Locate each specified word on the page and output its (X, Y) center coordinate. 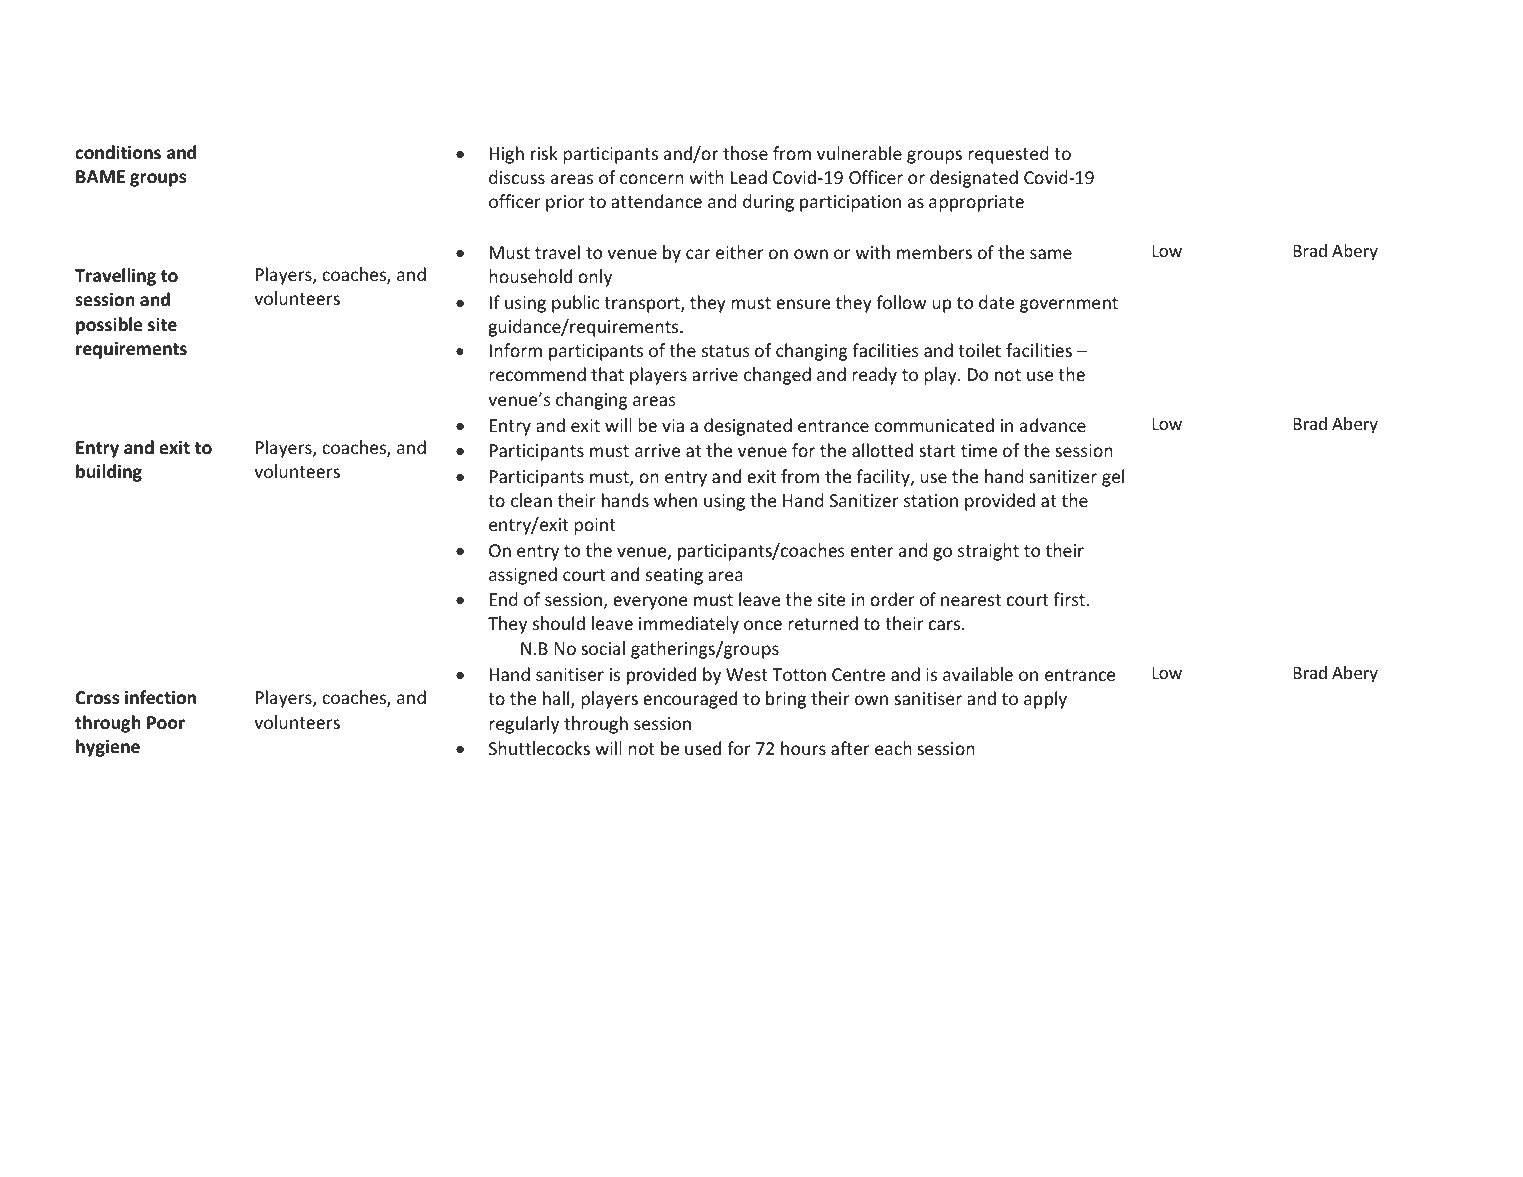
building (109, 473)
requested (1008, 155)
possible (109, 326)
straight (988, 552)
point (595, 526)
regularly (524, 725)
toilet (979, 350)
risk (544, 153)
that (607, 374)
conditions (118, 152)
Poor (166, 723)
